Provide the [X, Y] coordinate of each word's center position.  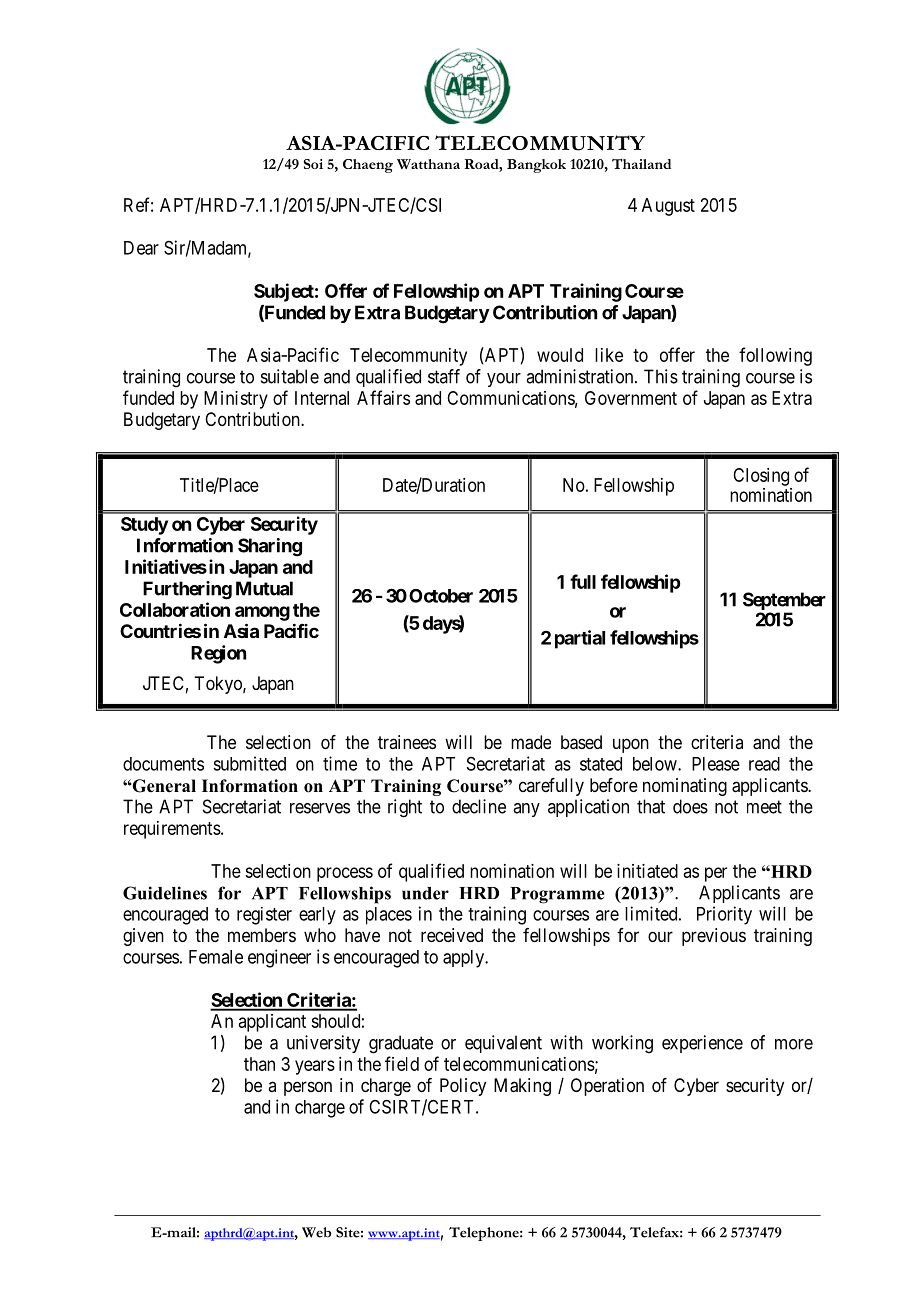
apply [465, 959]
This [661, 376]
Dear [141, 248]
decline [479, 806]
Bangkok [536, 166]
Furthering [187, 590]
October [441, 596]
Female [216, 957]
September [784, 602]
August [668, 207]
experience [702, 1044]
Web [316, 1232]
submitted [249, 763]
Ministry [236, 400]
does [690, 806]
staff [444, 376]
